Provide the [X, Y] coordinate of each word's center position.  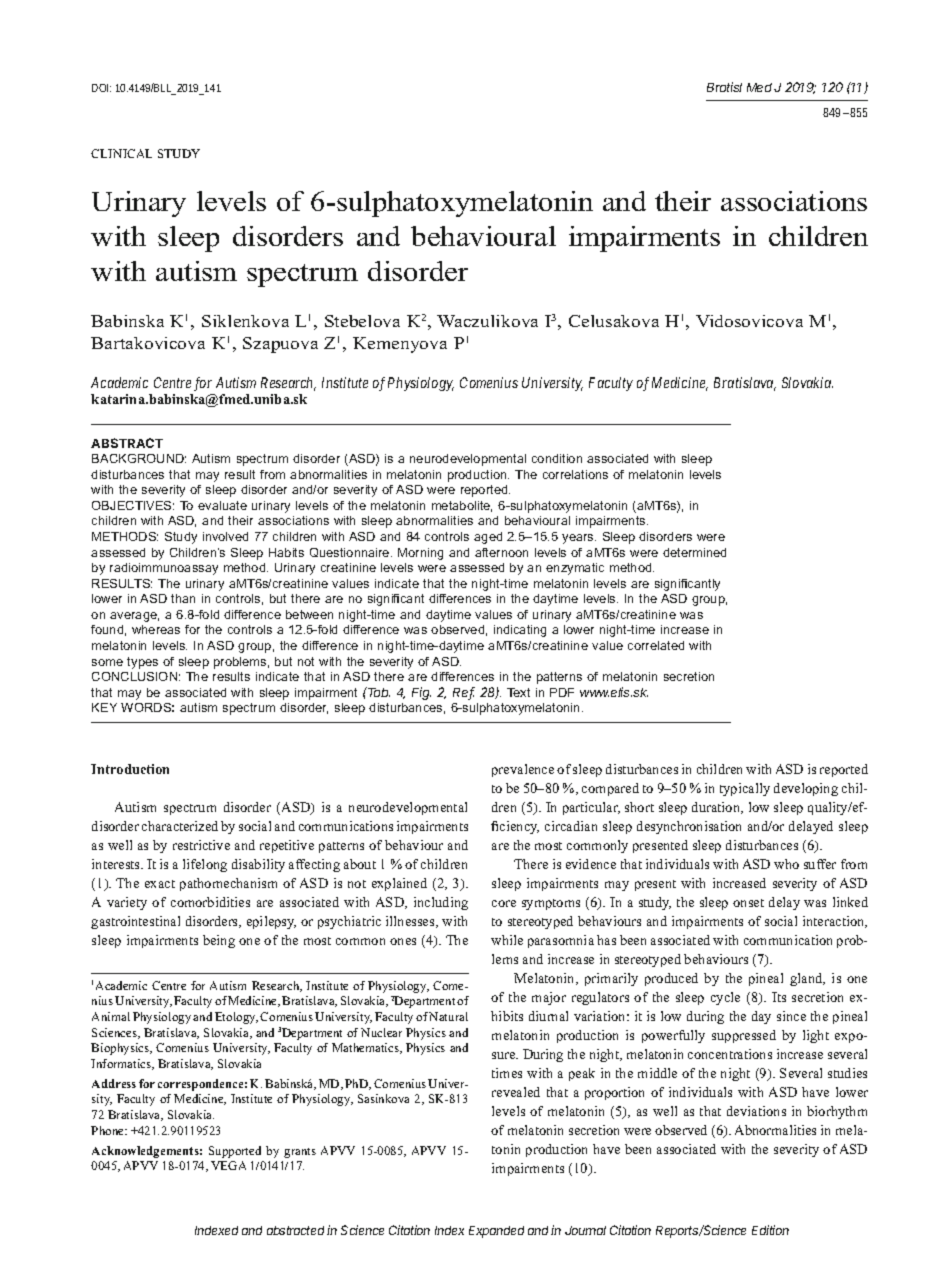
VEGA [228, 1165]
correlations [575, 474]
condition [557, 458]
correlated [656, 645]
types [142, 663]
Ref [464, 693]
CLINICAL [121, 153]
